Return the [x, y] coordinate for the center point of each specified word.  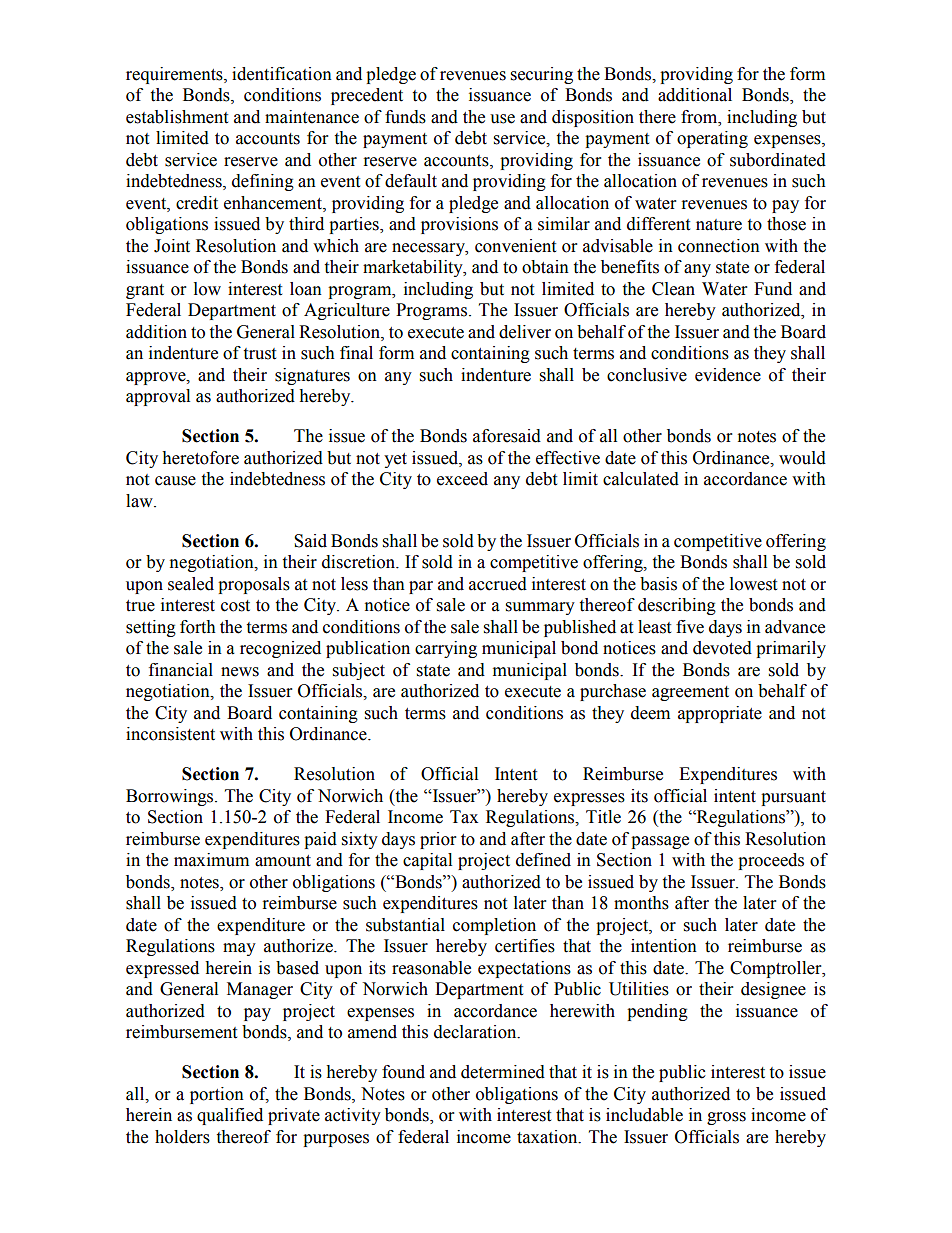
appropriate [720, 714]
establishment [177, 117]
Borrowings [171, 797]
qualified [230, 1116]
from [700, 117]
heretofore [200, 458]
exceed [462, 479]
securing [542, 75]
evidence [728, 375]
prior [438, 840]
